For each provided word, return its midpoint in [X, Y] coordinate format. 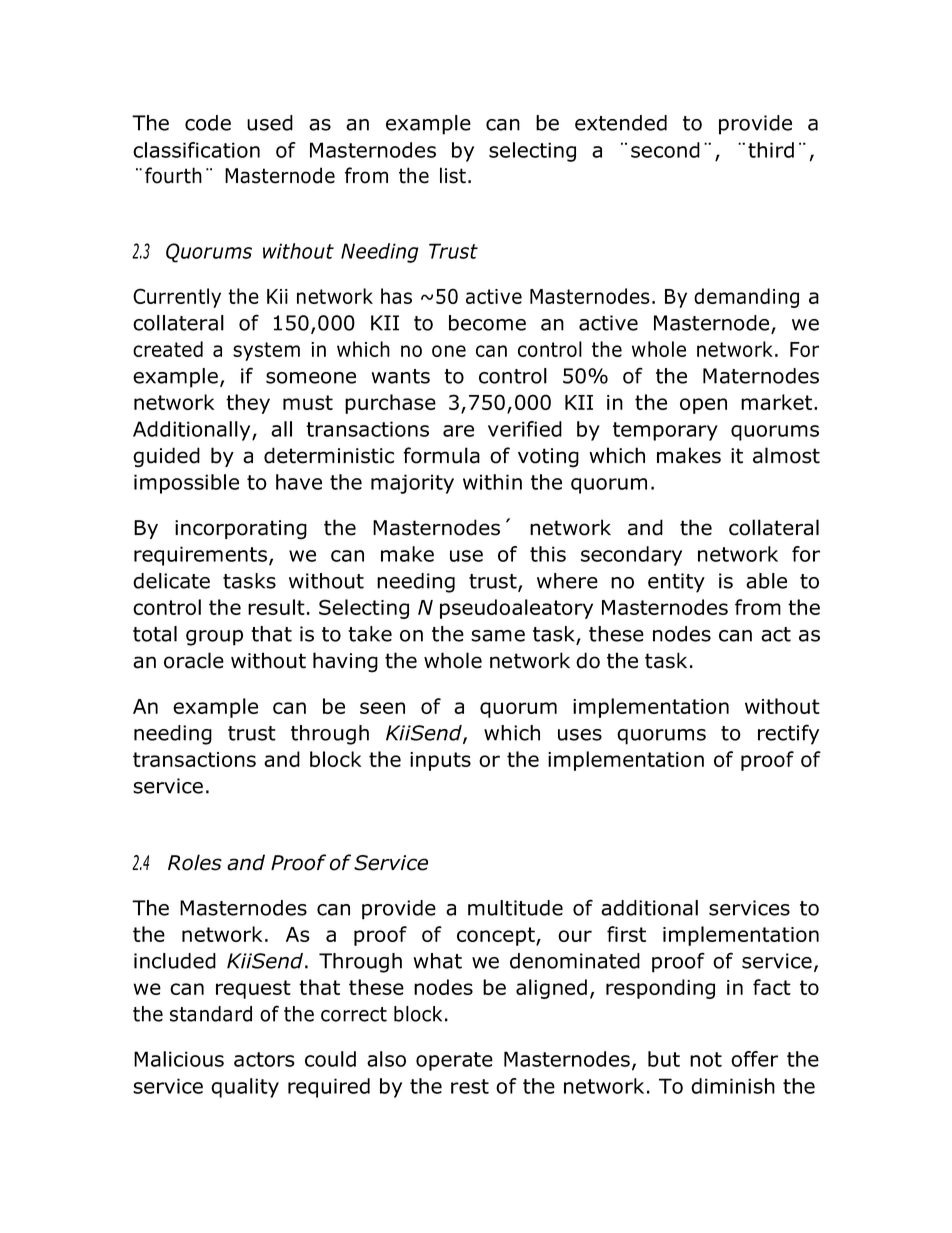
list [453, 175]
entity [676, 583]
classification [196, 150]
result [276, 607]
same [498, 636]
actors [264, 1059]
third [771, 150]
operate [454, 1061]
